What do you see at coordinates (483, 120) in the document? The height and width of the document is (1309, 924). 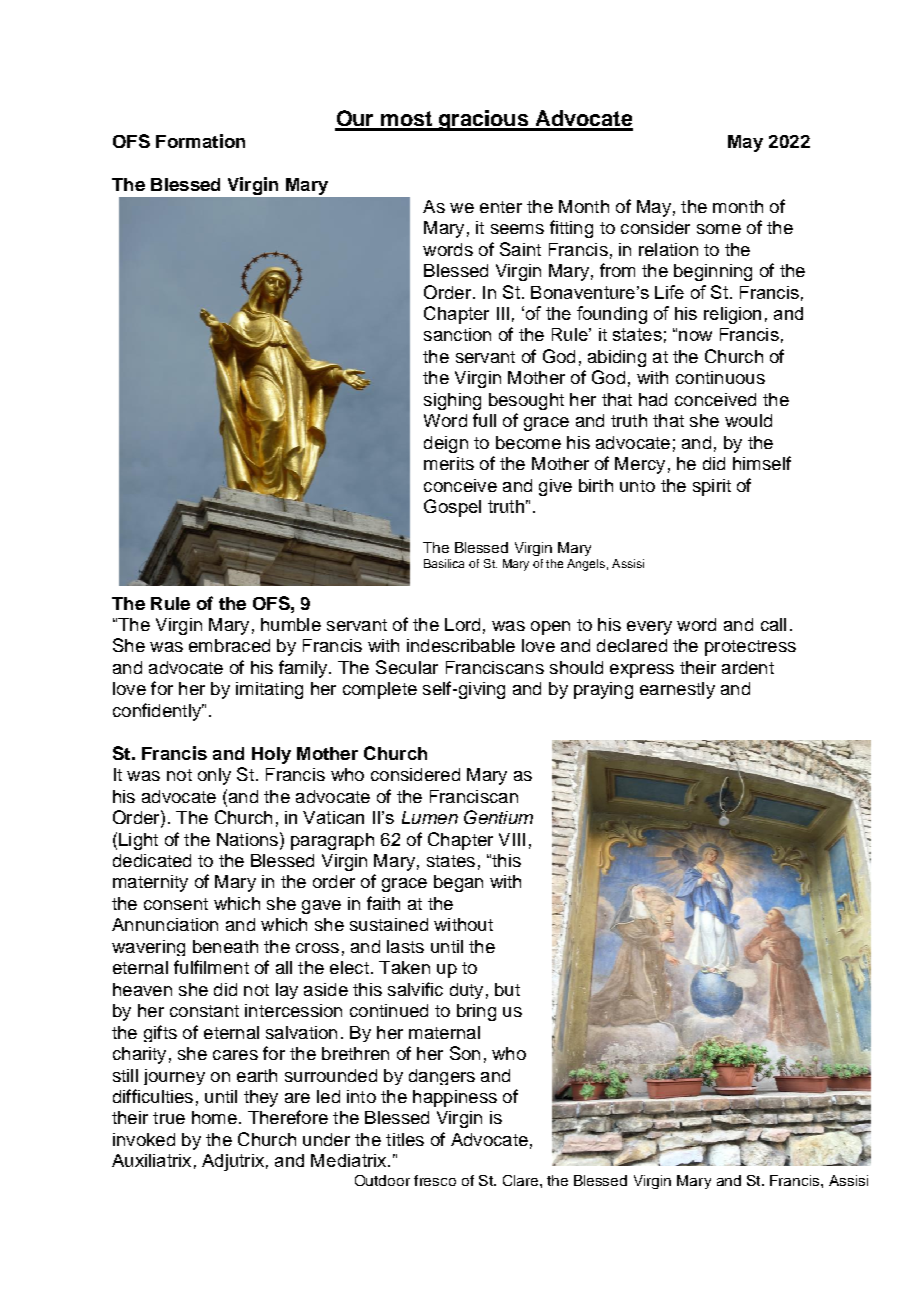 I see `gracious` at bounding box center [483, 120].
